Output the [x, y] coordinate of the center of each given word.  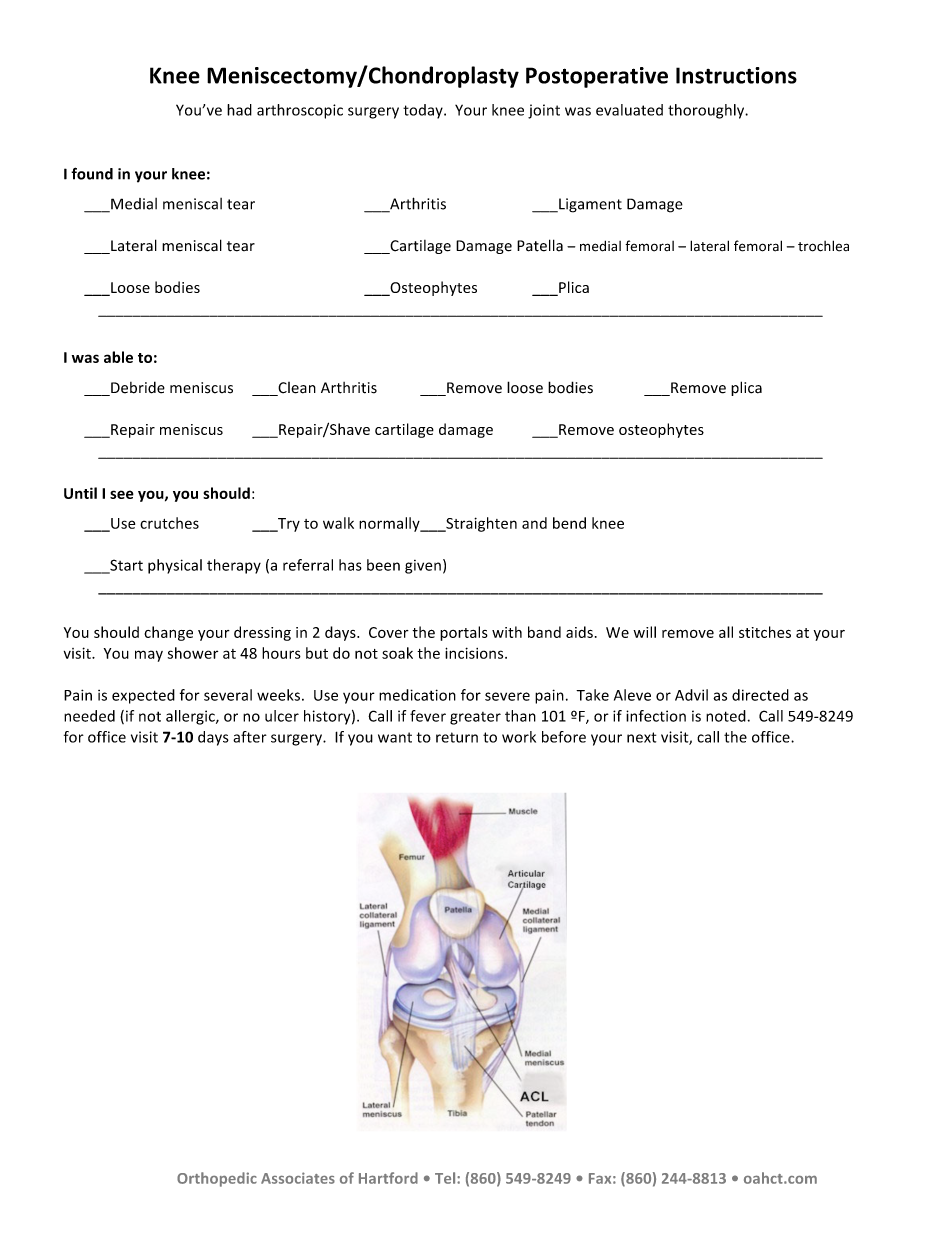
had [239, 110]
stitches [765, 632]
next [641, 737]
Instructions [736, 75]
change [168, 633]
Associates [298, 1178]
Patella [540, 245]
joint [544, 111]
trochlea [823, 246]
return [457, 737]
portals [464, 633]
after [250, 737]
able [118, 357]
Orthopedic [217, 1179]
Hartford [388, 1178]
